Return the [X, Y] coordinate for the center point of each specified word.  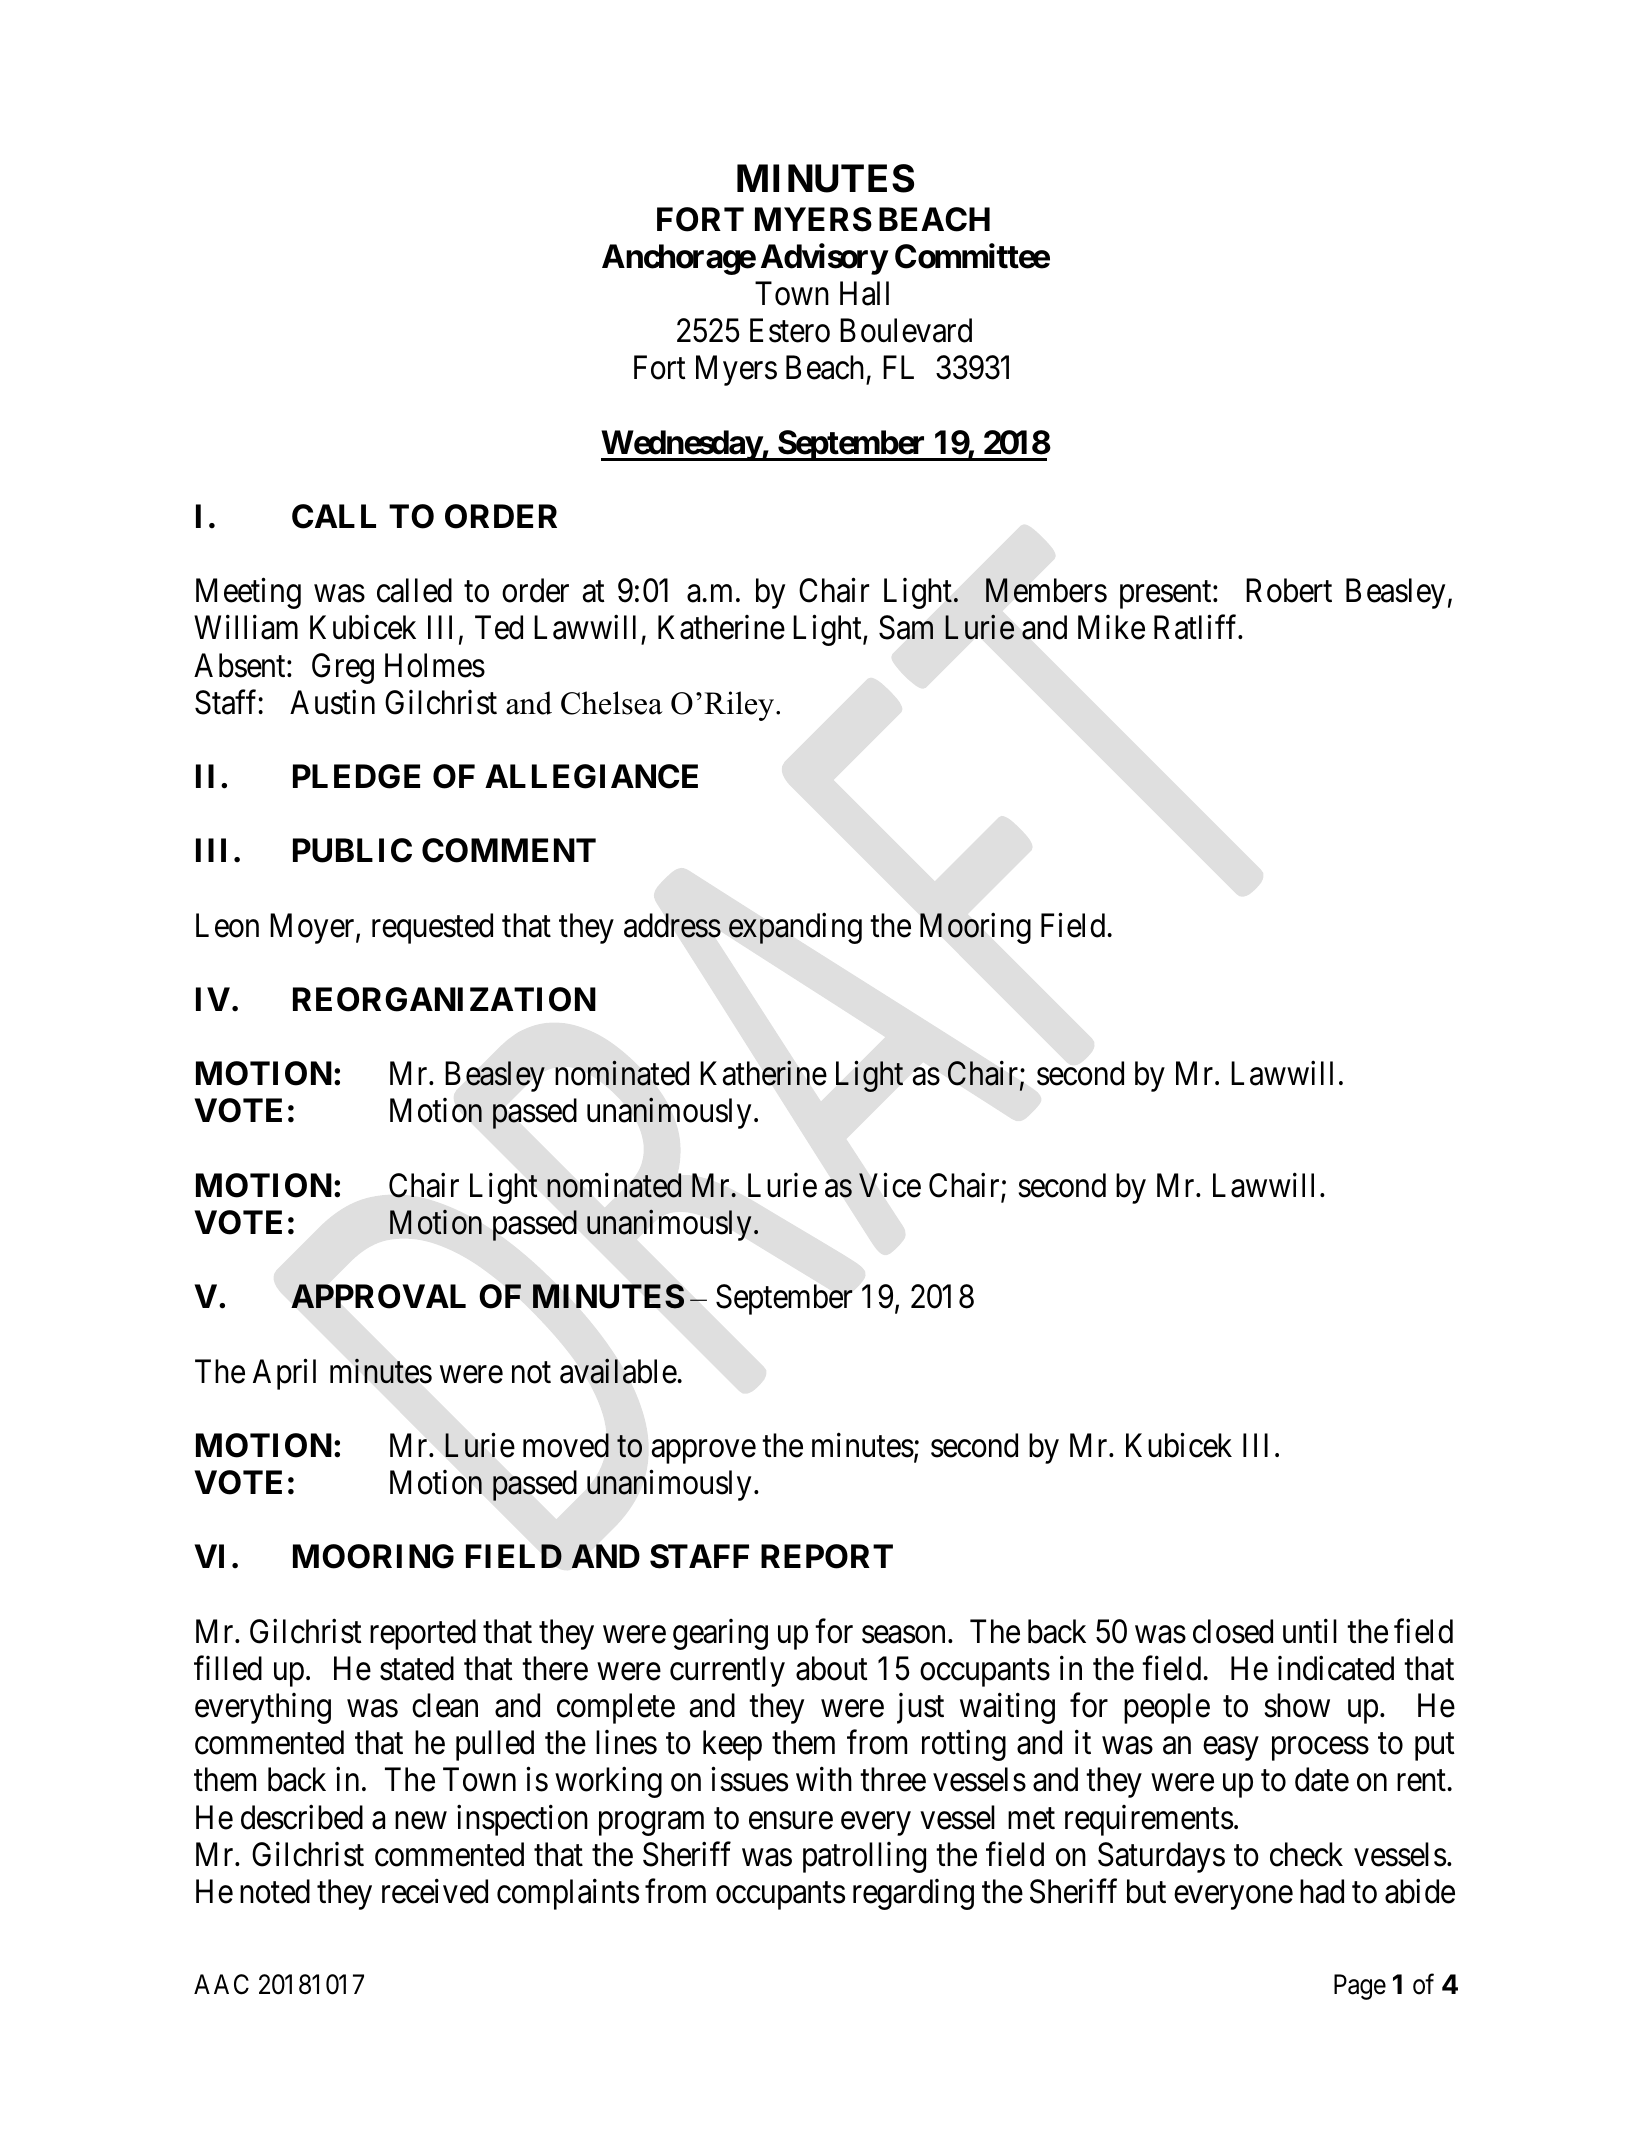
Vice [890, 1185]
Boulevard [906, 330]
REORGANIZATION [444, 999]
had [1322, 1891]
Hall [864, 293]
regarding [913, 1894]
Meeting [248, 593]
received [435, 1891]
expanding [795, 928]
